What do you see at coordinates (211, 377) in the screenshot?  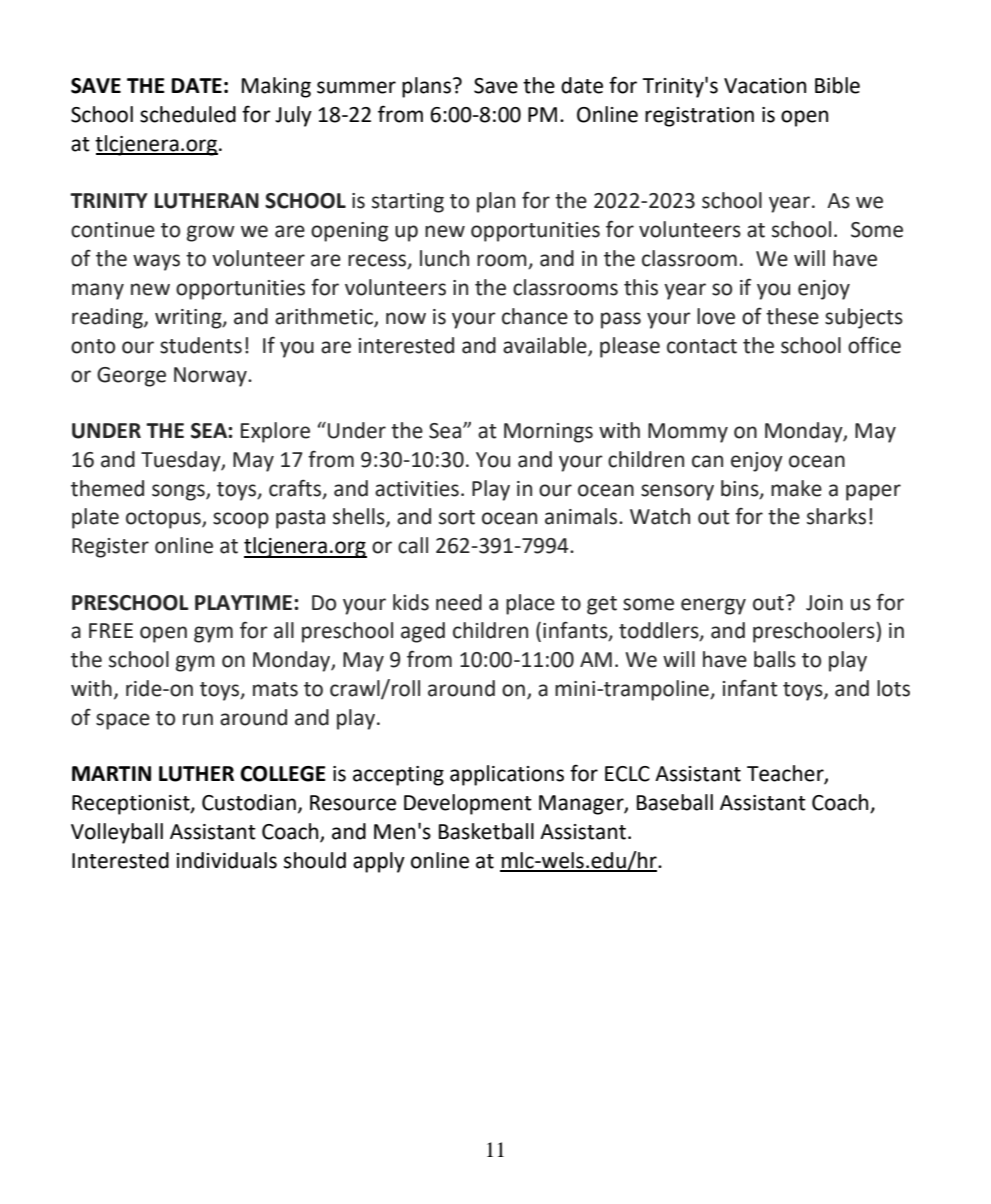 I see `Norway` at bounding box center [211, 377].
